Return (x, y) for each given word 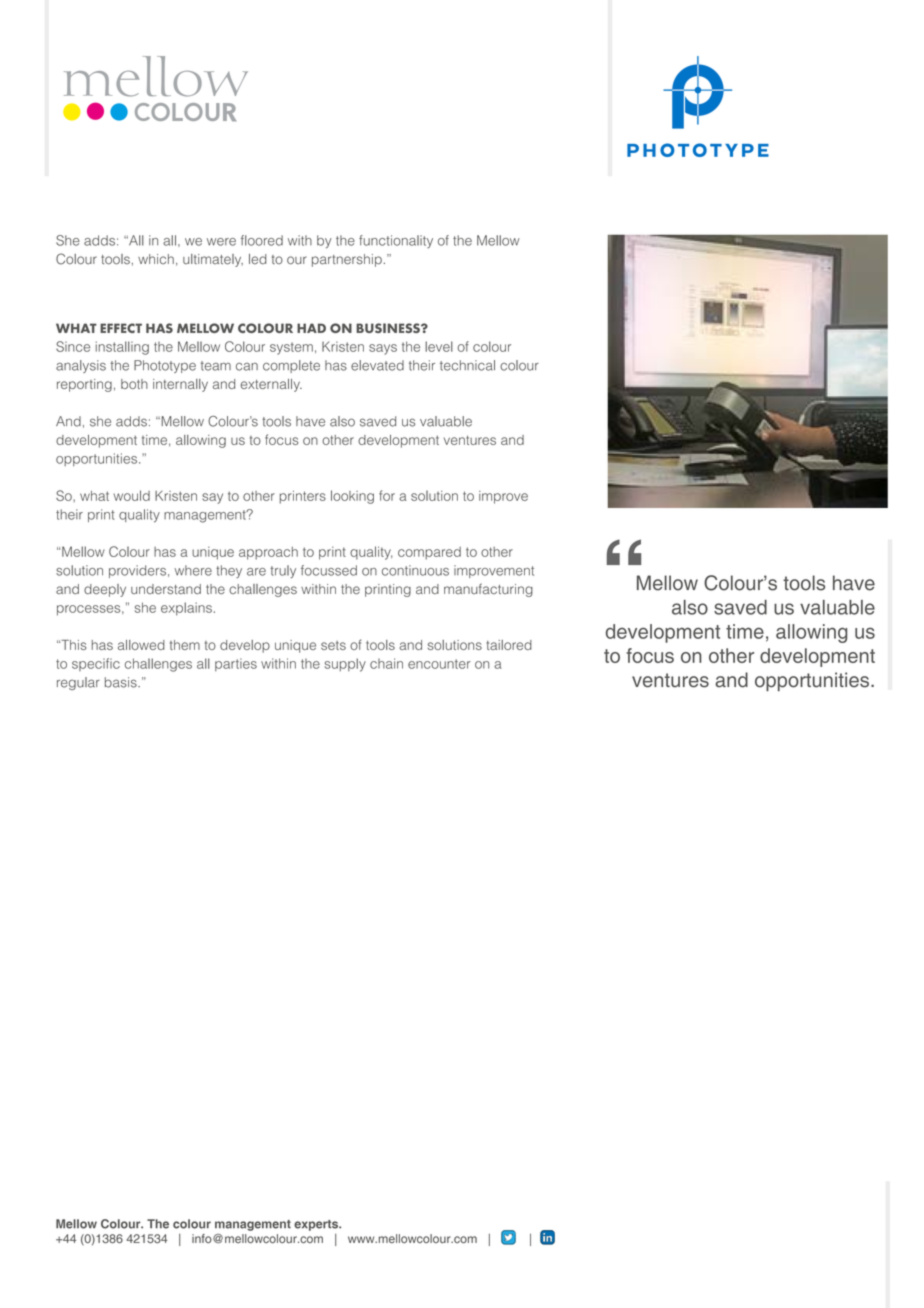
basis (122, 682)
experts (317, 1225)
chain (386, 663)
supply (345, 665)
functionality (396, 241)
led (258, 259)
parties (236, 664)
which (156, 259)
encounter (439, 664)
